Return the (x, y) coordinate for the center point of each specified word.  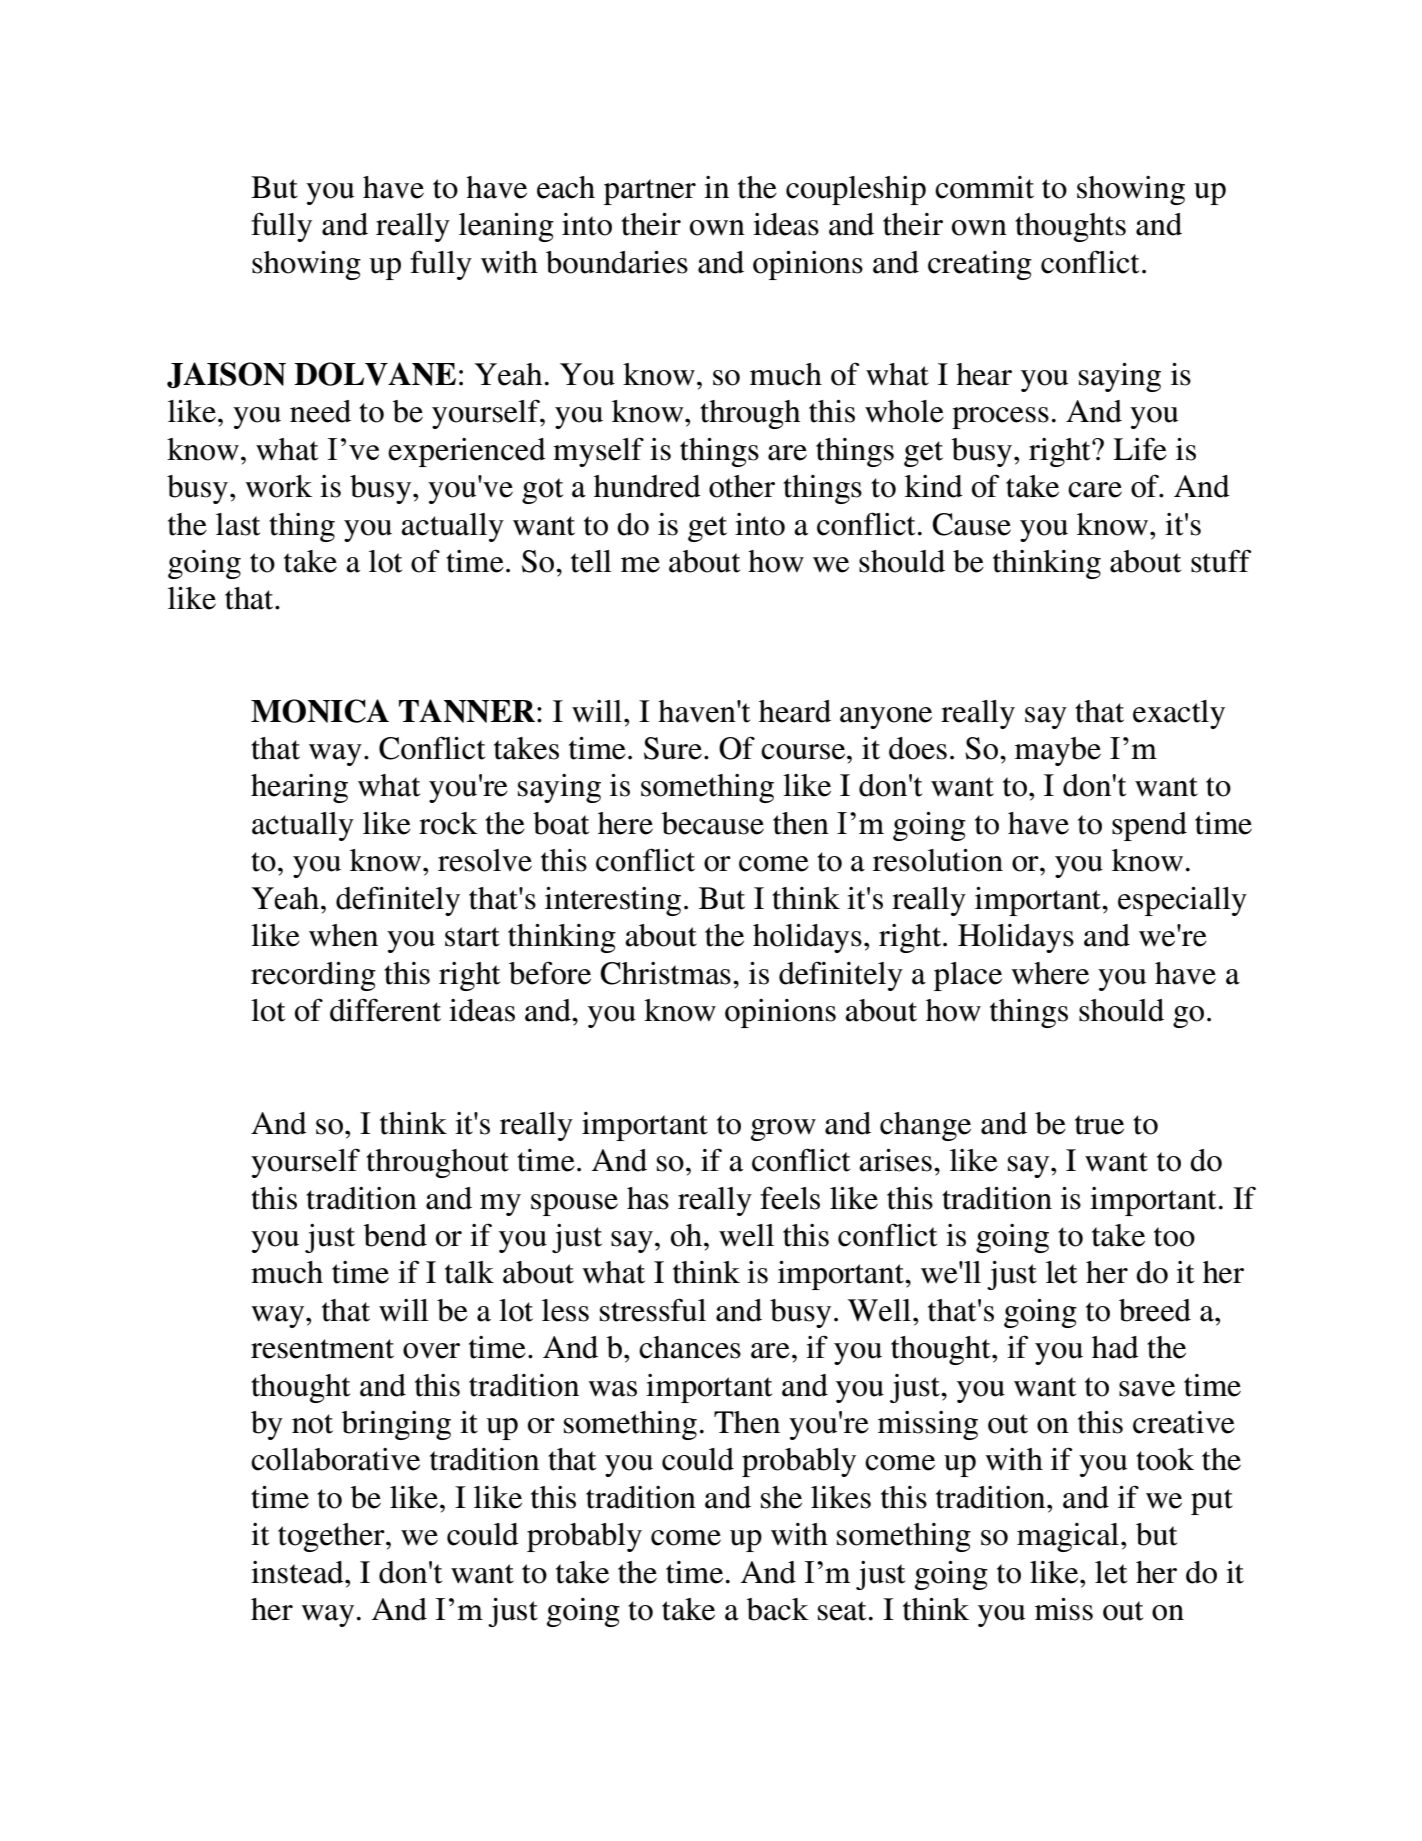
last (238, 524)
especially (1182, 901)
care (1095, 490)
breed (1155, 1310)
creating (980, 265)
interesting (613, 901)
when (343, 935)
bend (395, 1235)
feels (790, 1198)
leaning (506, 227)
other (742, 486)
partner (650, 192)
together (332, 1537)
